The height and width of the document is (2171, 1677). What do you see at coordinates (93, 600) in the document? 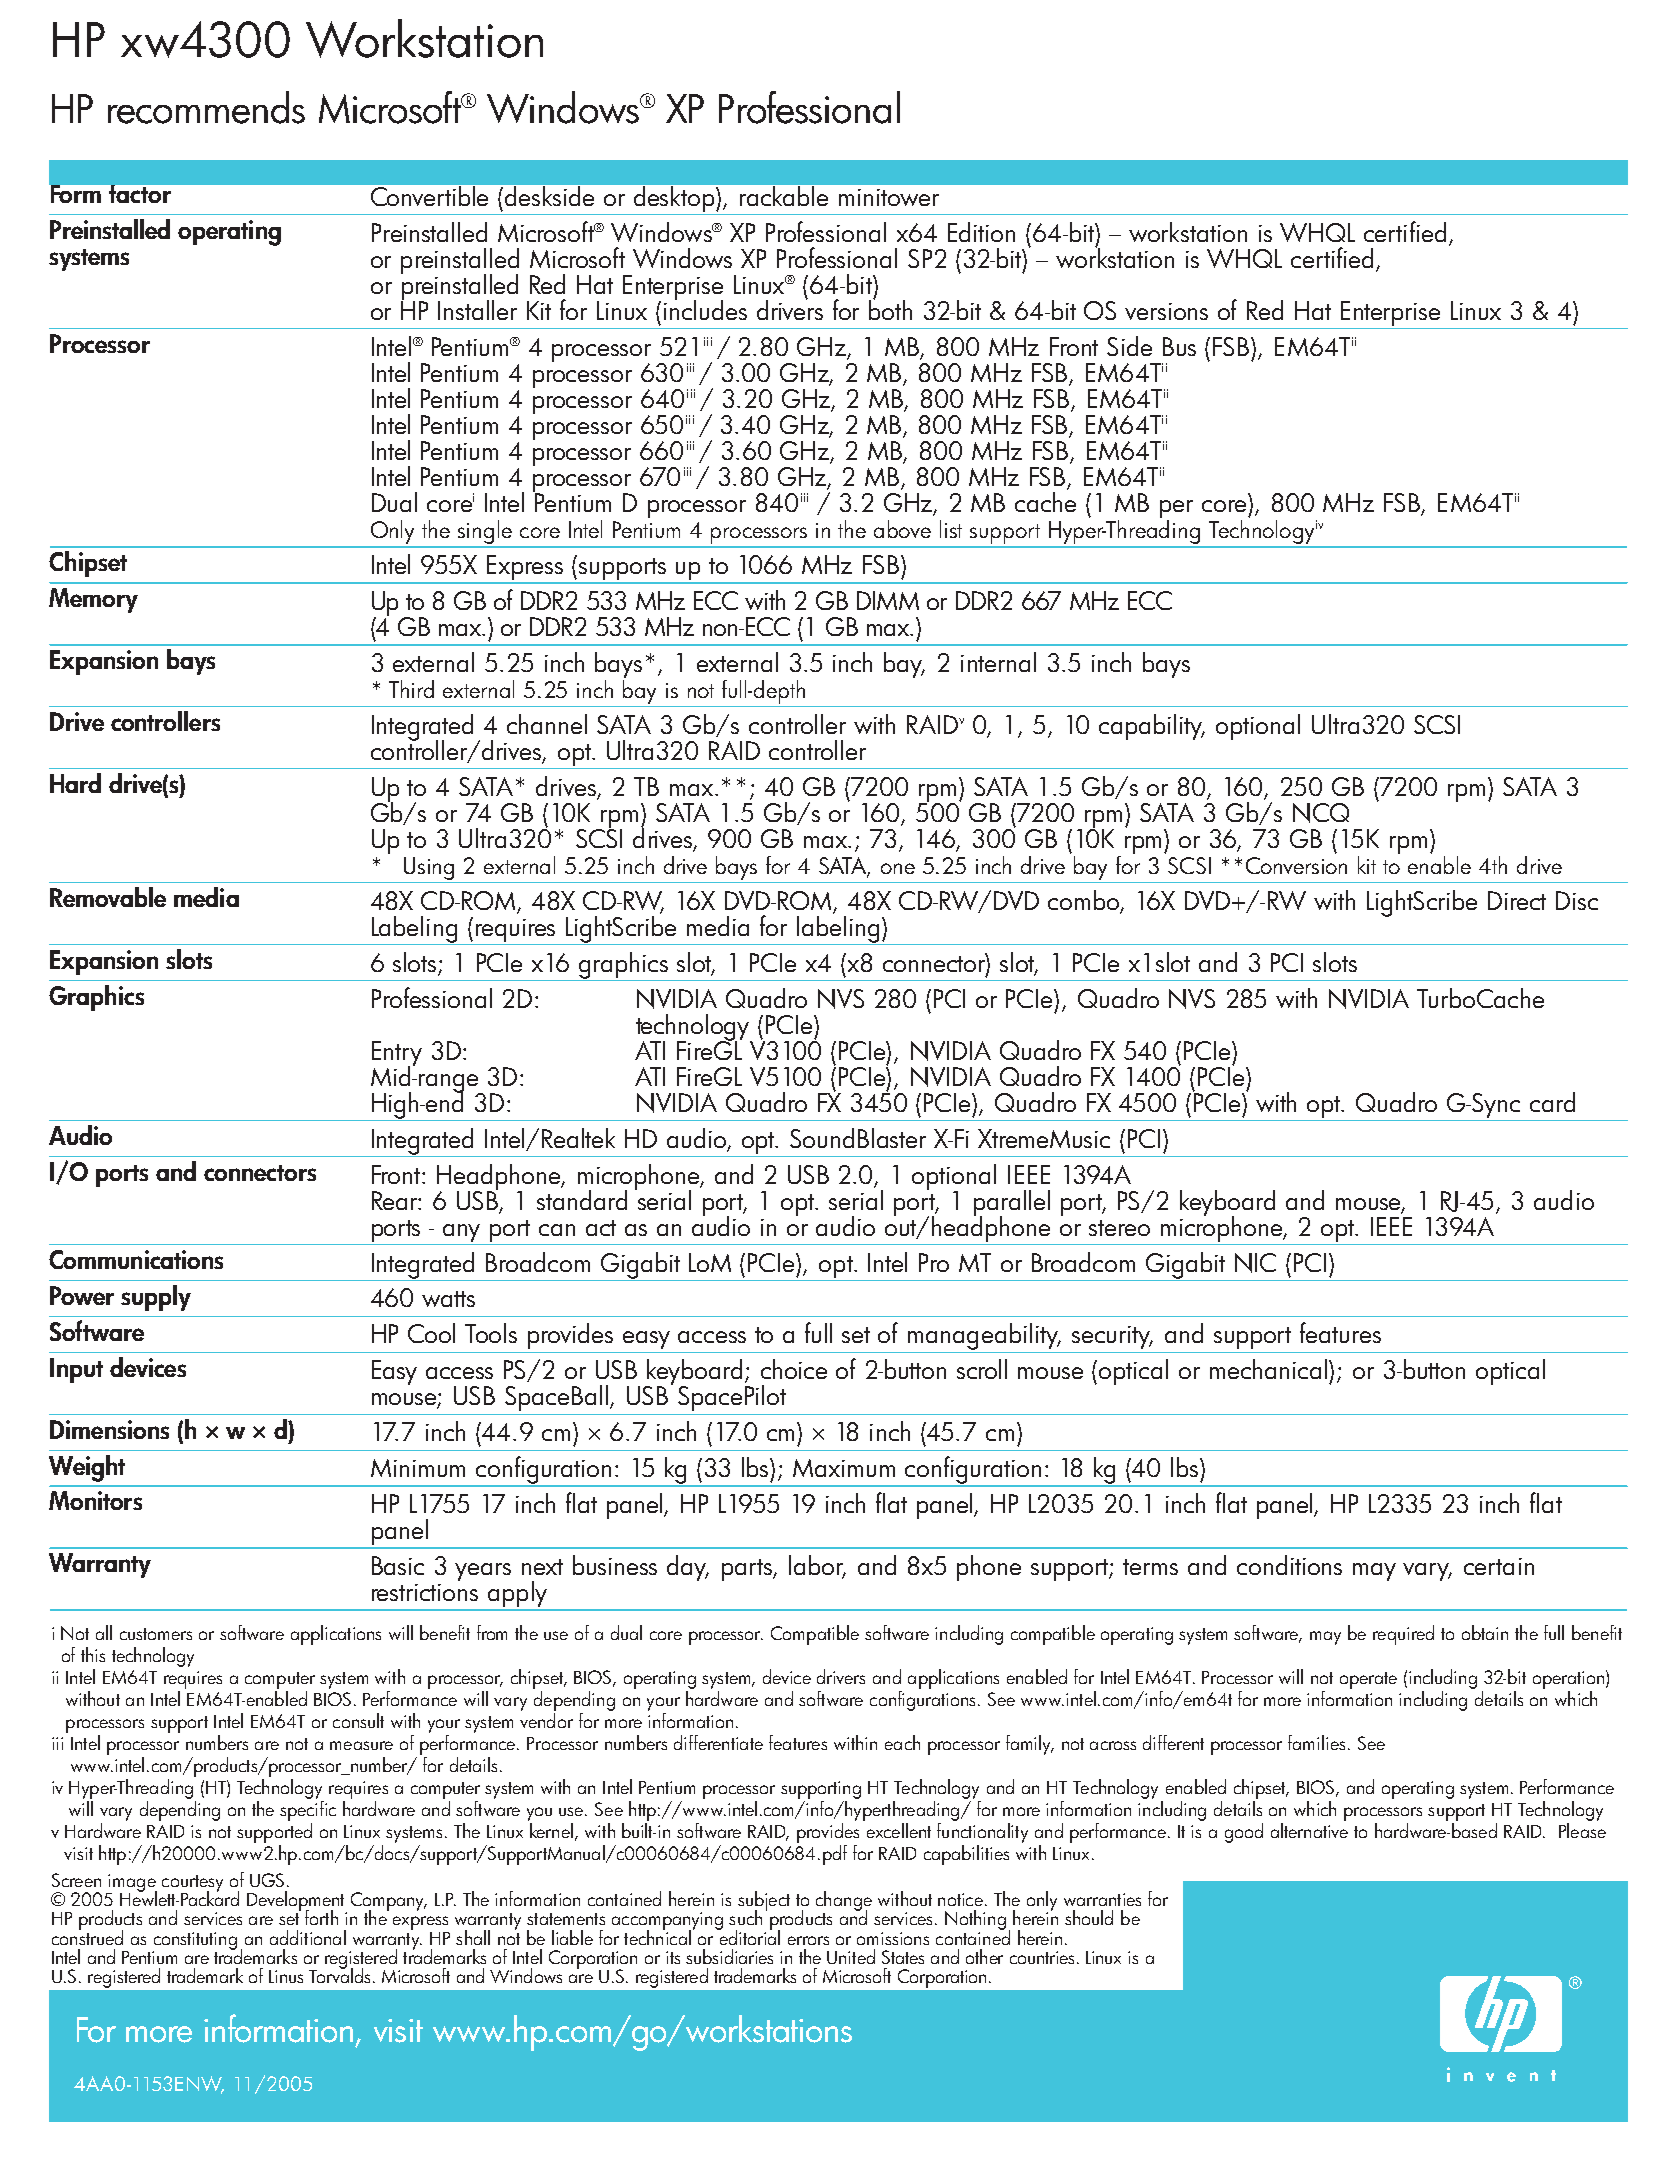
I see `Memory` at bounding box center [93, 600].
